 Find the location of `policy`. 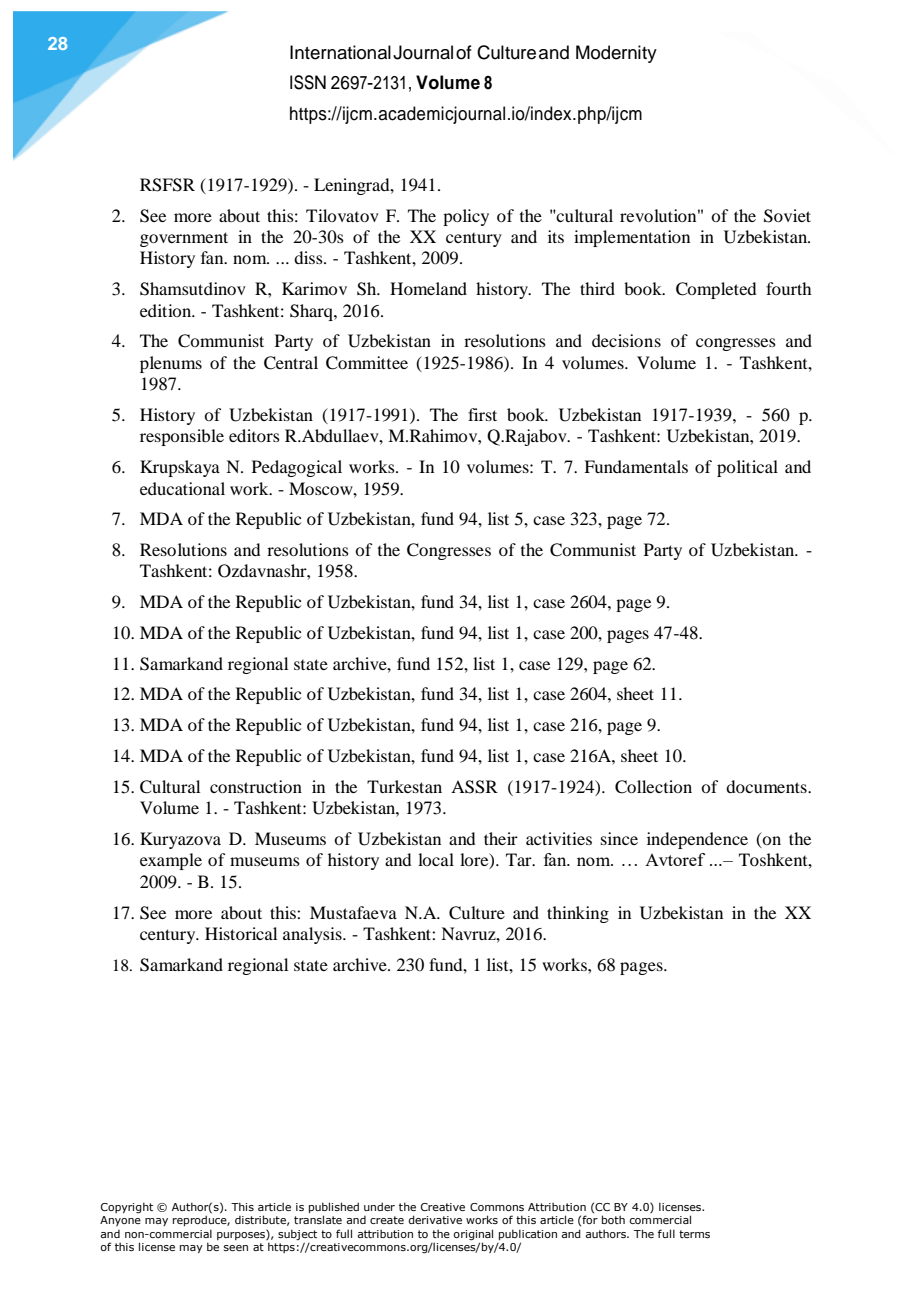

policy is located at coordinates (466, 217).
